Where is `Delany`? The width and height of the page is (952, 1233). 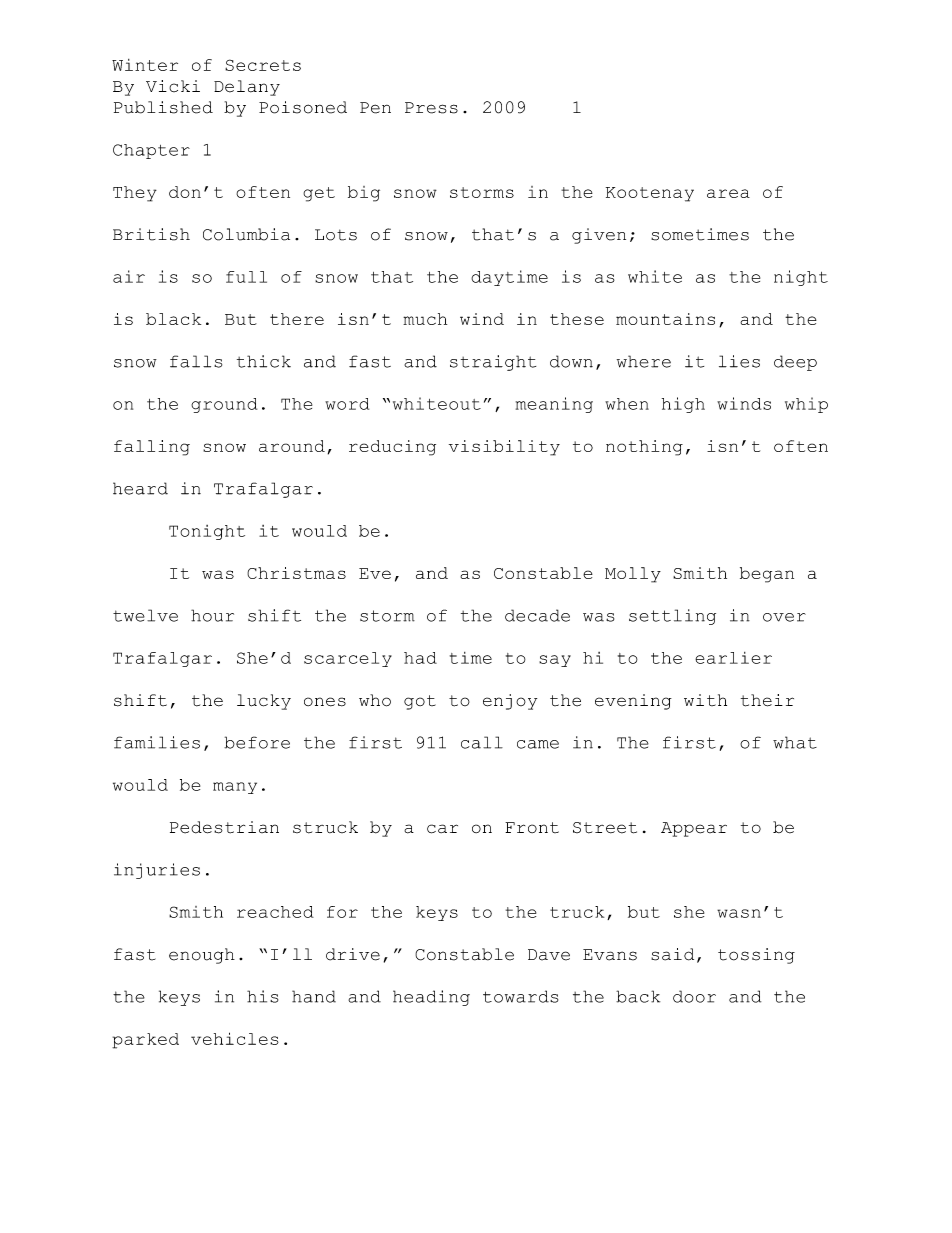
Delany is located at coordinates (247, 88).
